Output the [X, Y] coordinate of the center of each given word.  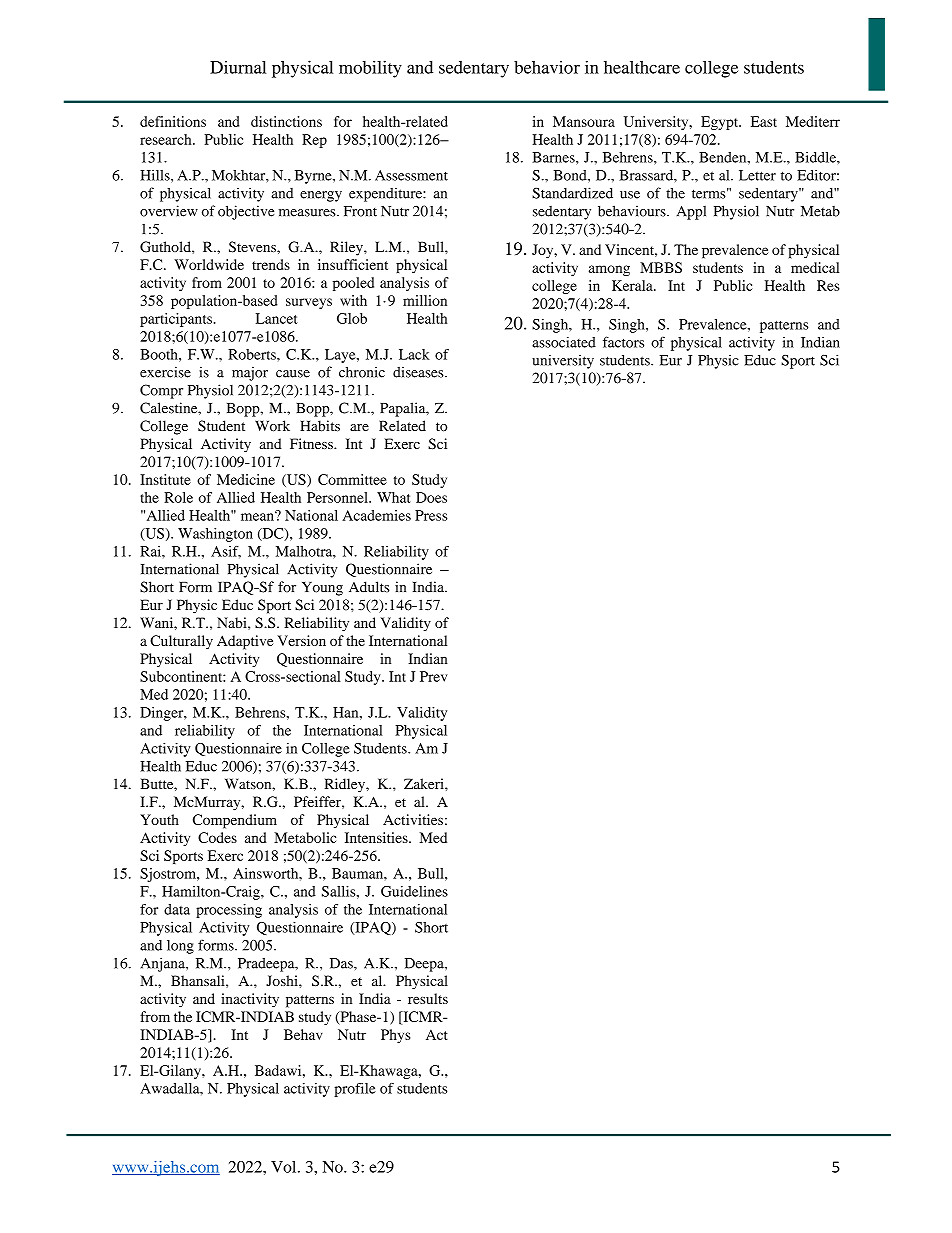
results [428, 998]
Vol [285, 1167]
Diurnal [238, 67]
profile [355, 1090]
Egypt [721, 123]
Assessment [411, 175]
